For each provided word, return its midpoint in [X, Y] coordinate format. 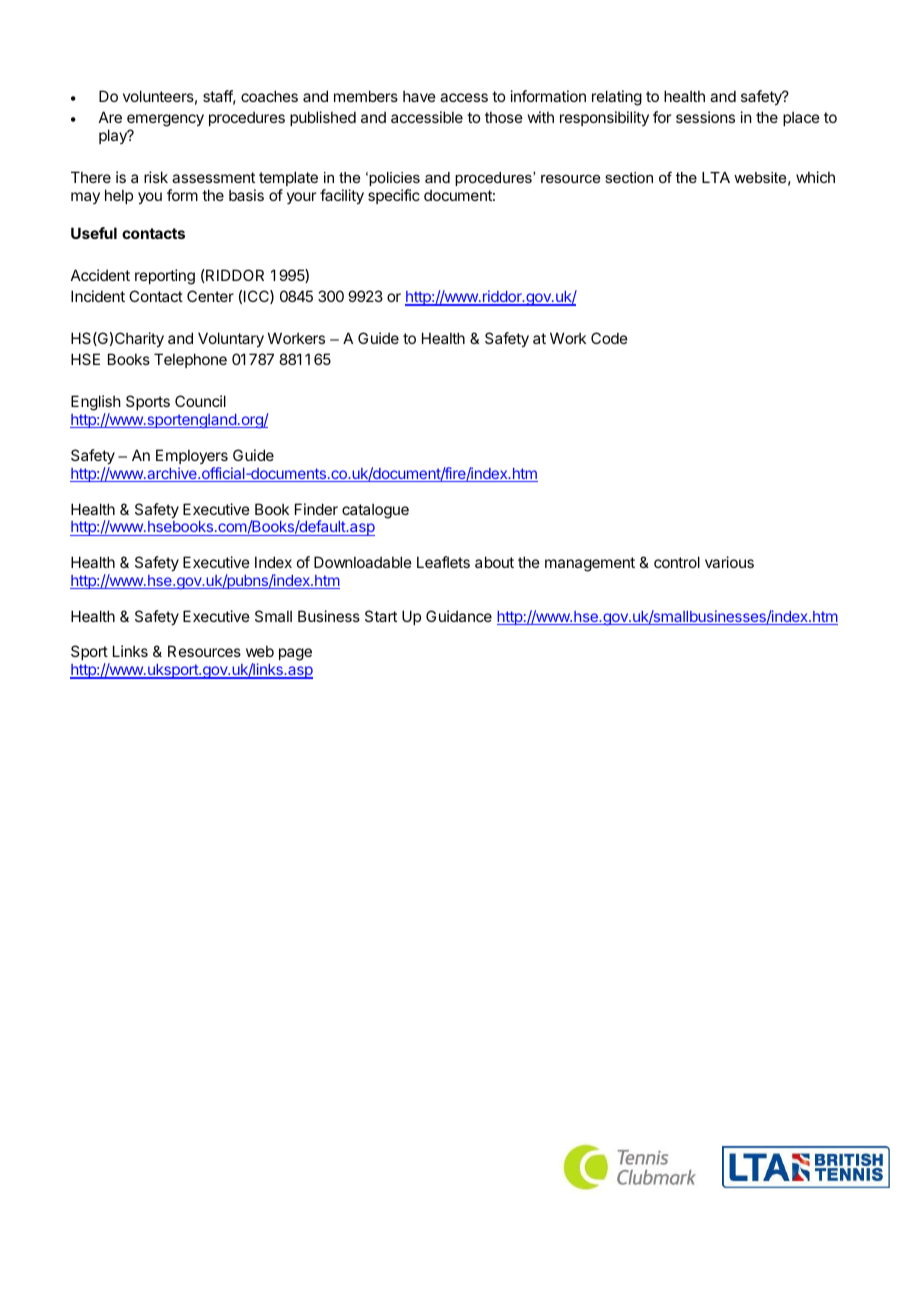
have [419, 96]
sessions [705, 117]
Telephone [190, 360]
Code [609, 338]
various [729, 562]
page [295, 654]
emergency [165, 120]
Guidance [459, 616]
